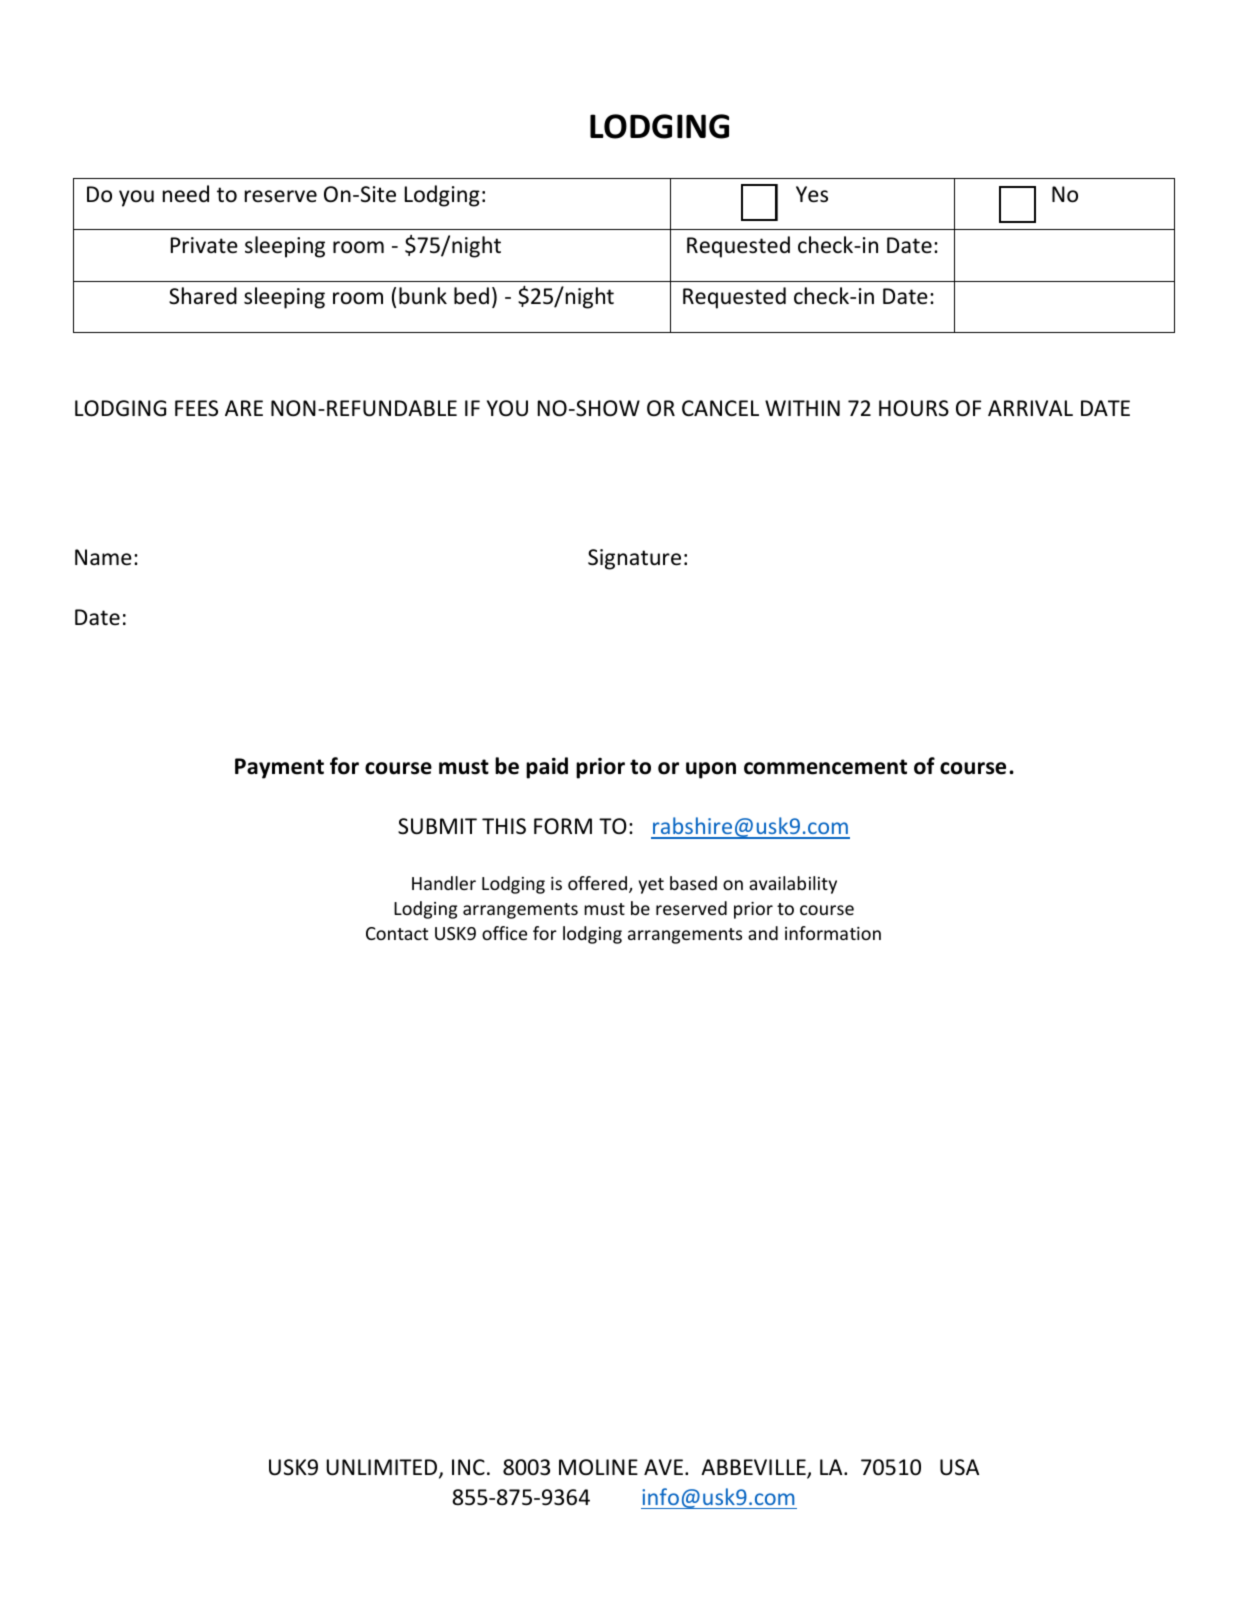  What do you see at coordinates (812, 194) in the document?
I see `Yes` at bounding box center [812, 194].
